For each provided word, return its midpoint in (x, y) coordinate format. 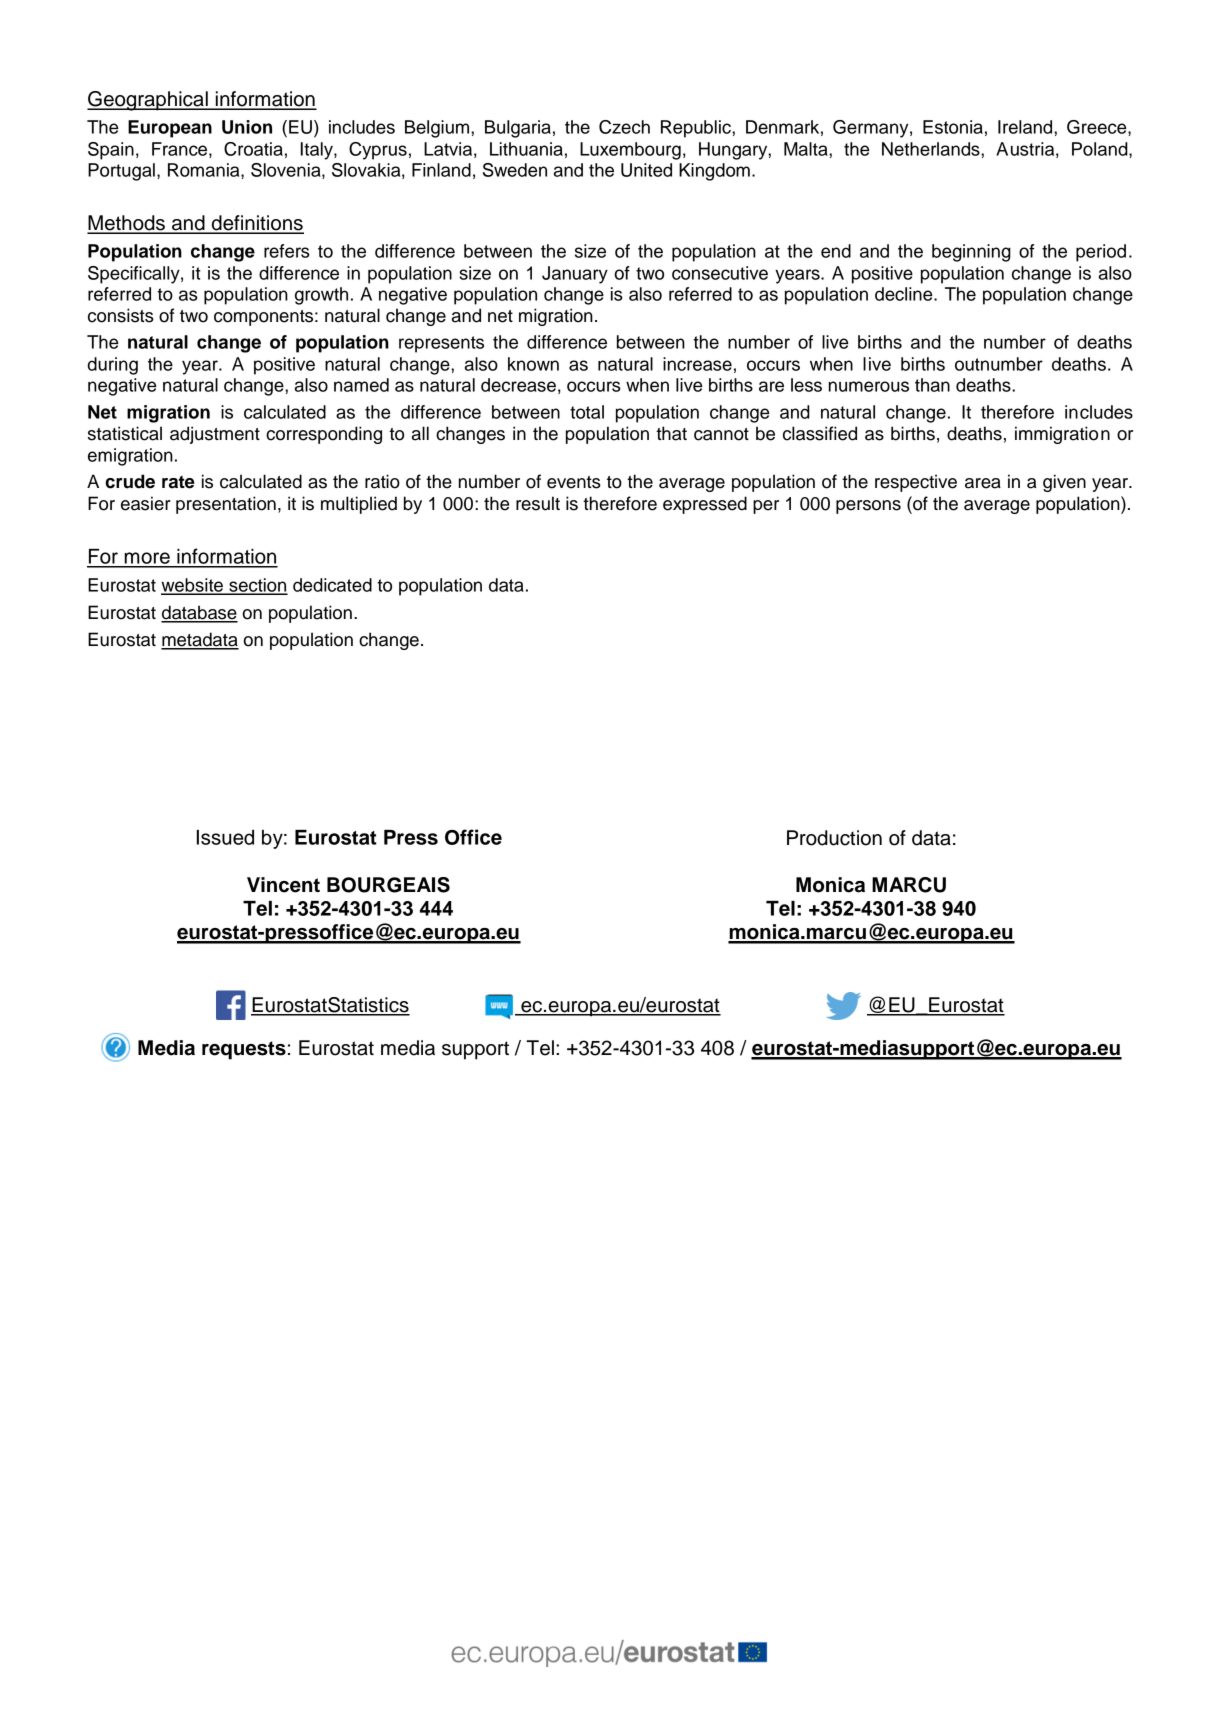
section (257, 586)
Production (834, 838)
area (983, 483)
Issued (225, 837)
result (538, 503)
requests (244, 1050)
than (932, 385)
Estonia (953, 127)
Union (247, 127)
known (533, 364)
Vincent (283, 885)
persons (868, 507)
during (113, 366)
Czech (624, 127)
